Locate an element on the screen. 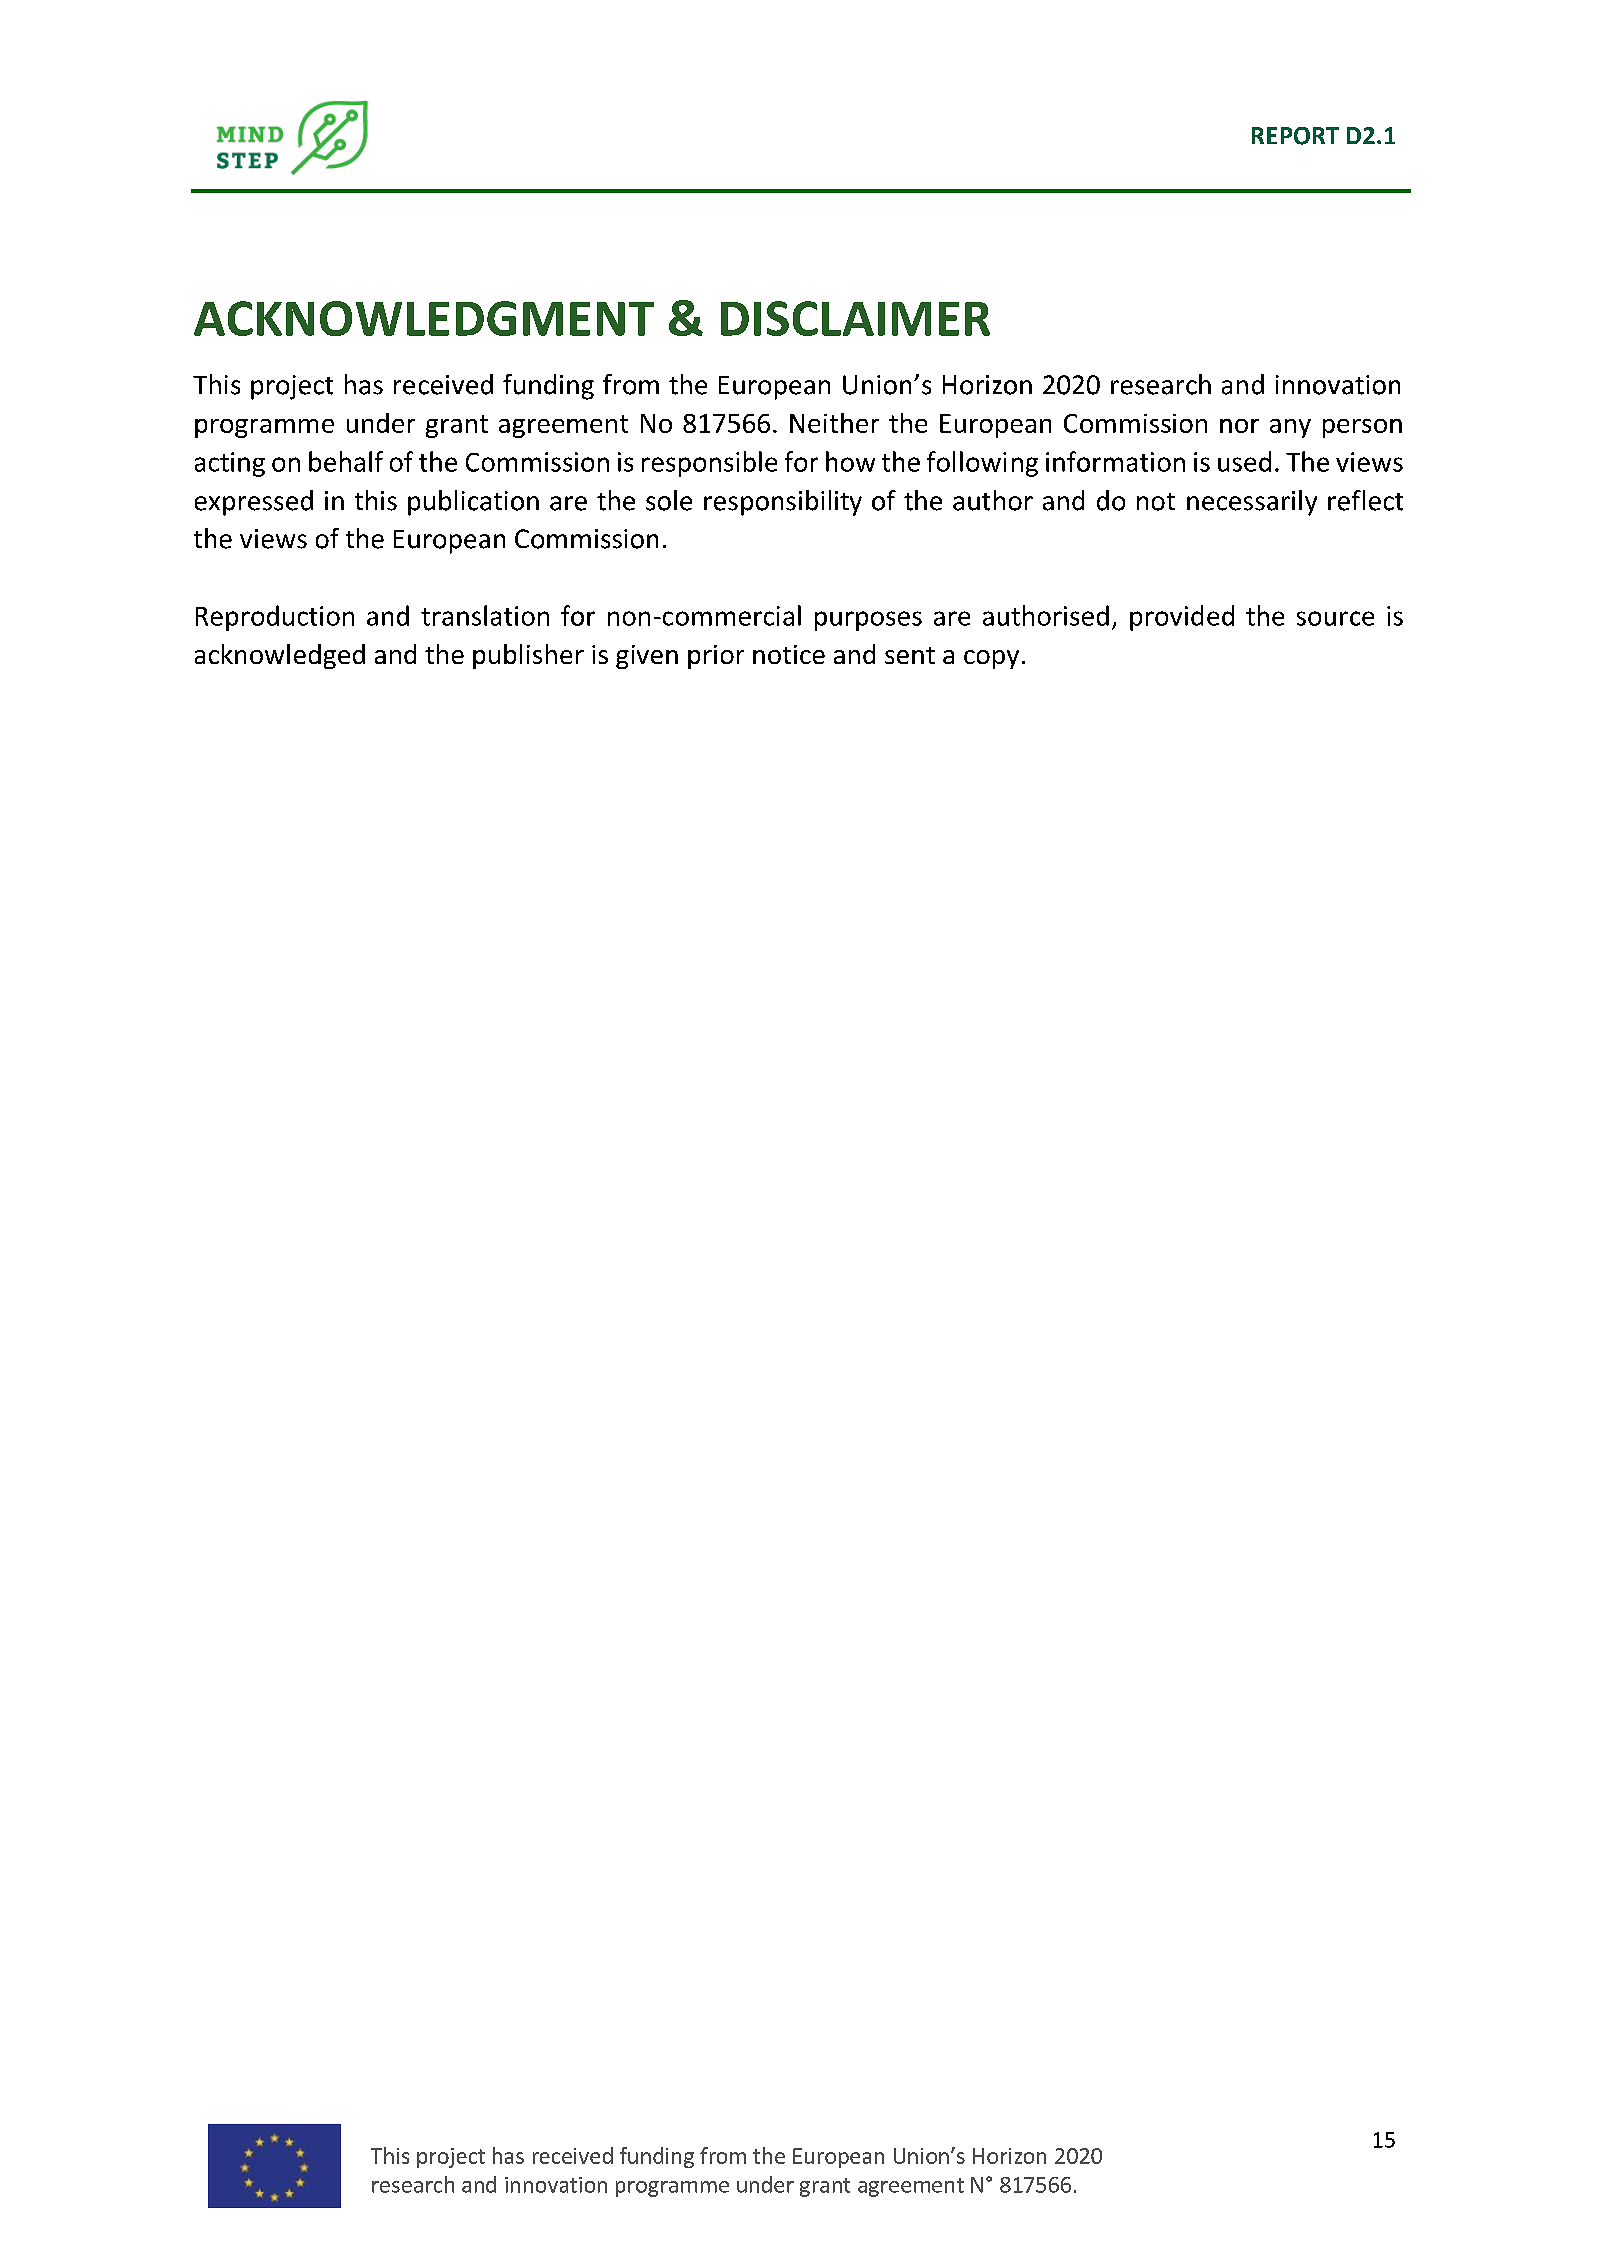  acknowledged is located at coordinates (280, 656).
